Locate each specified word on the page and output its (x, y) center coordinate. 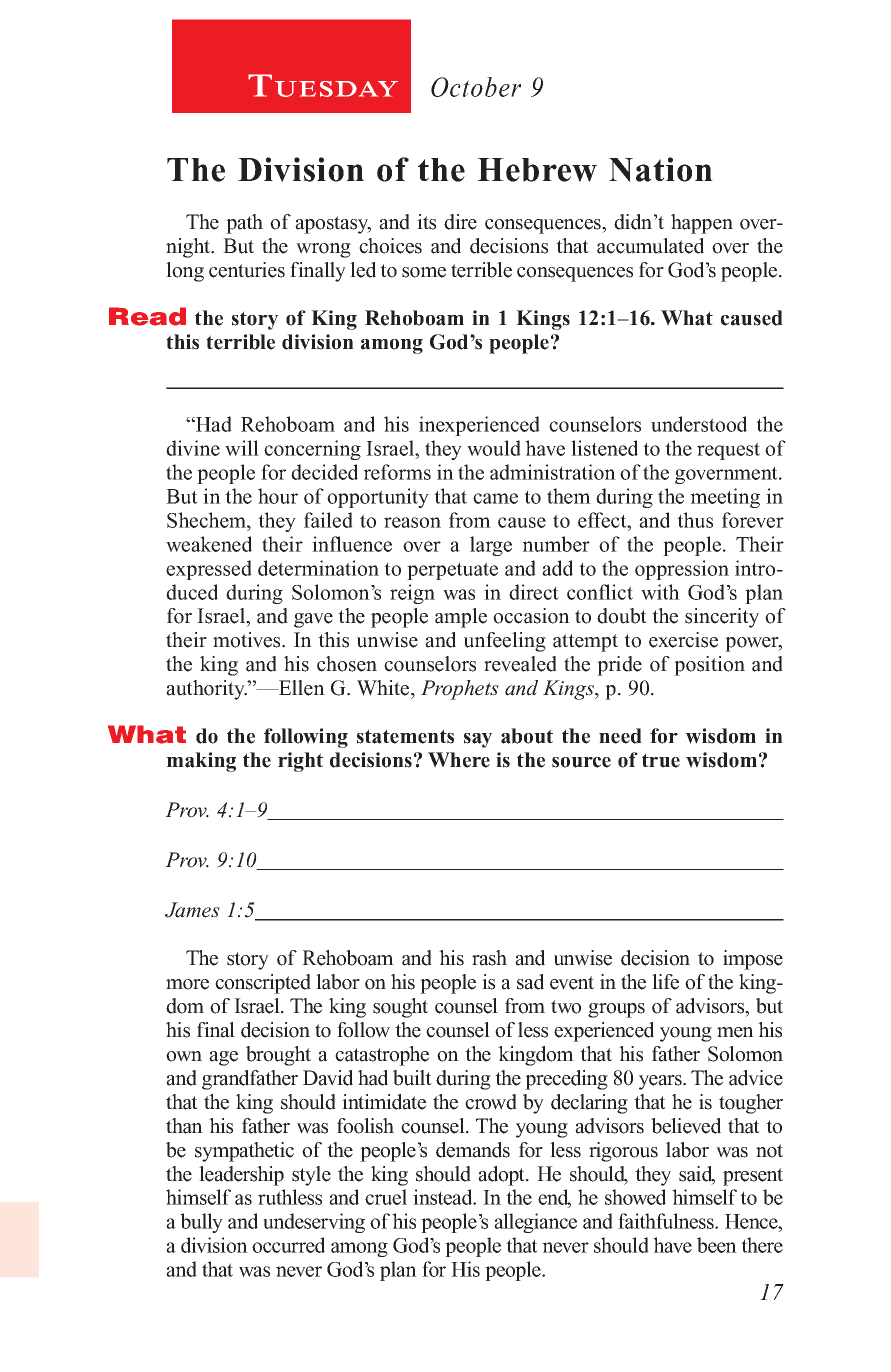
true (661, 760)
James (192, 910)
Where (459, 760)
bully (201, 1223)
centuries (247, 270)
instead (444, 1197)
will (242, 448)
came (495, 498)
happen (702, 224)
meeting (725, 498)
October (476, 87)
